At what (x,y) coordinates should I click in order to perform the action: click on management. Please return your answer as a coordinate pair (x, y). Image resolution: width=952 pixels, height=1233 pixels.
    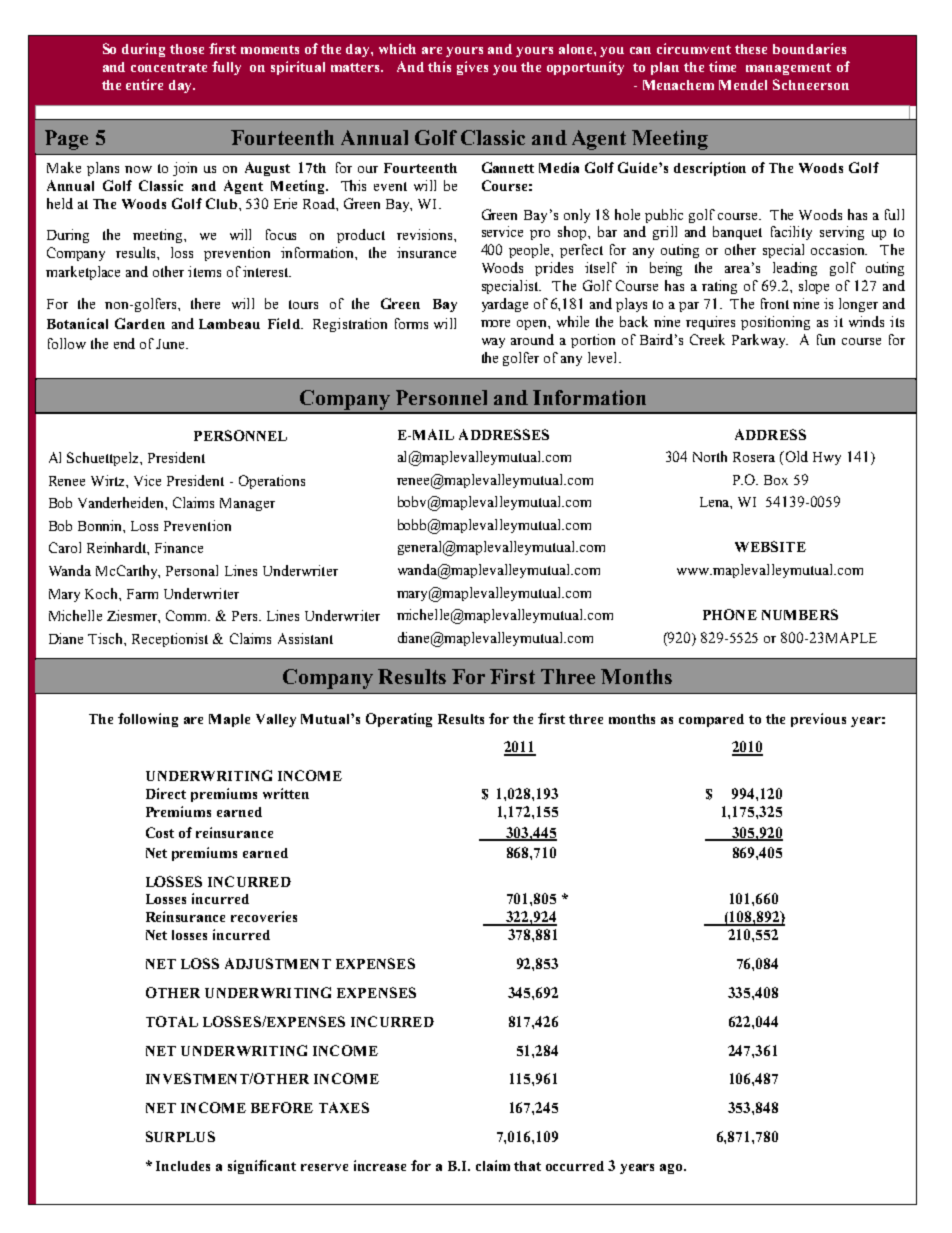
    Looking at the image, I should click on (788, 69).
